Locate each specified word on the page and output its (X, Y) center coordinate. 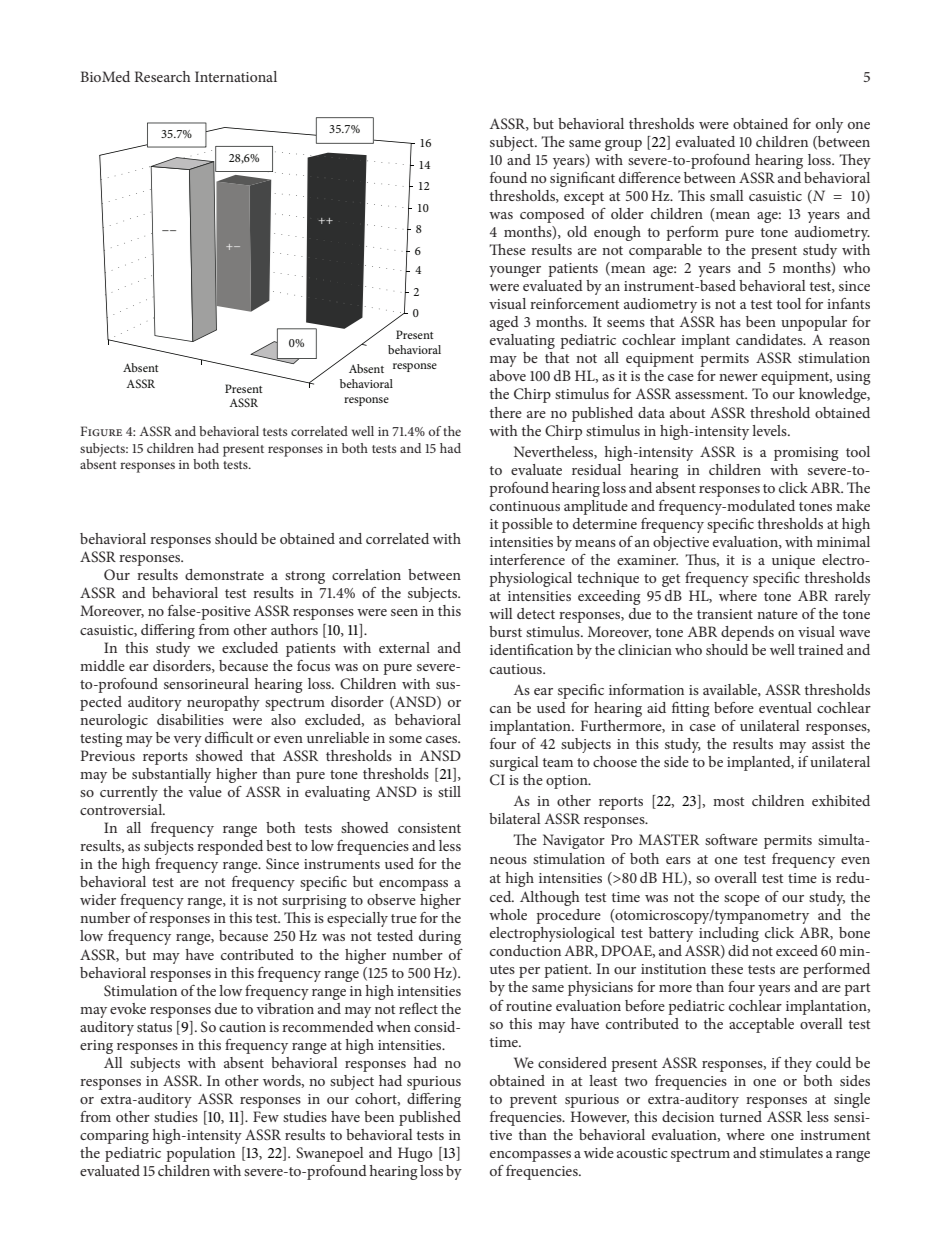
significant (582, 179)
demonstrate (224, 574)
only (829, 125)
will (501, 613)
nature (777, 614)
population (200, 1154)
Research (162, 76)
